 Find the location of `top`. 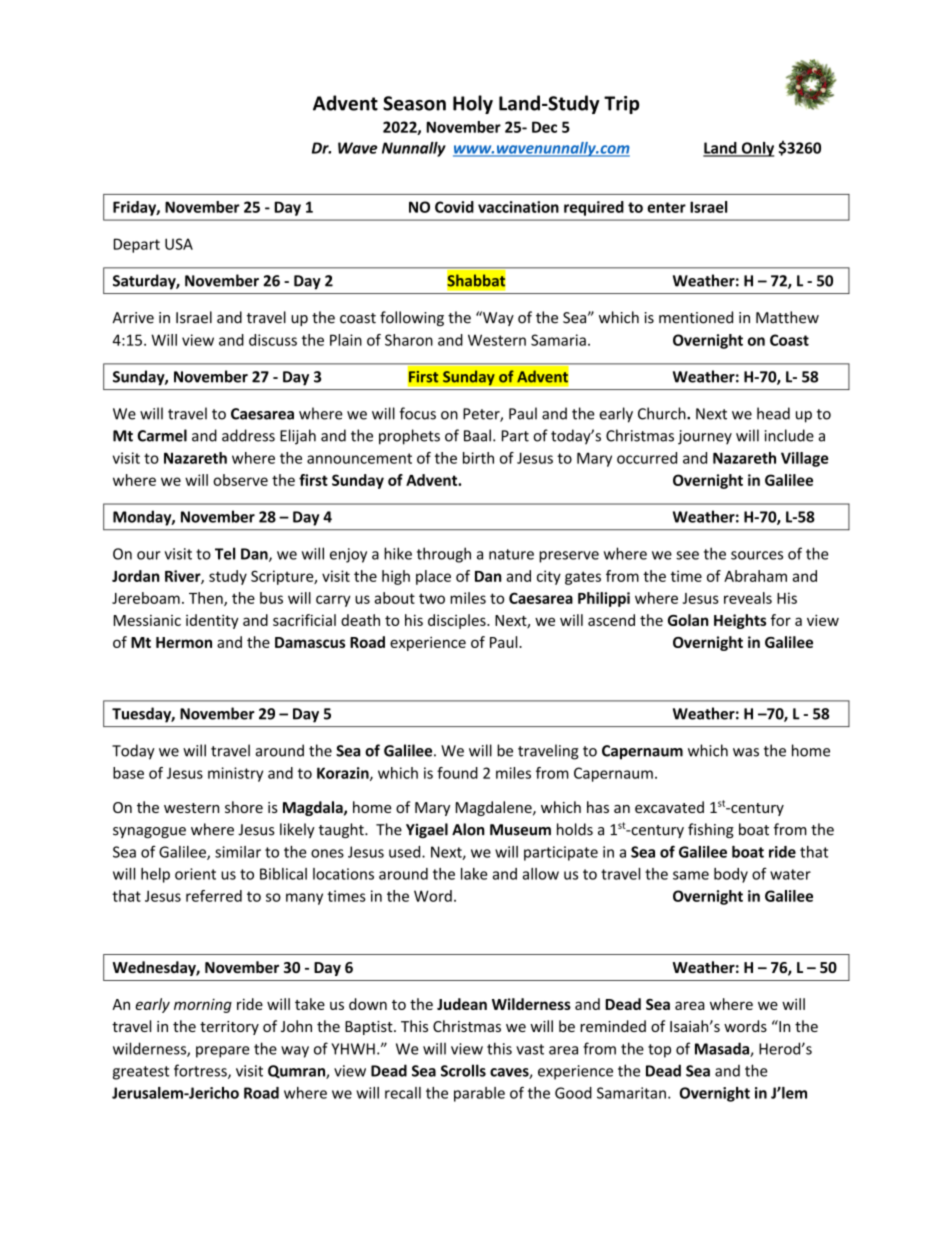

top is located at coordinates (659, 1051).
